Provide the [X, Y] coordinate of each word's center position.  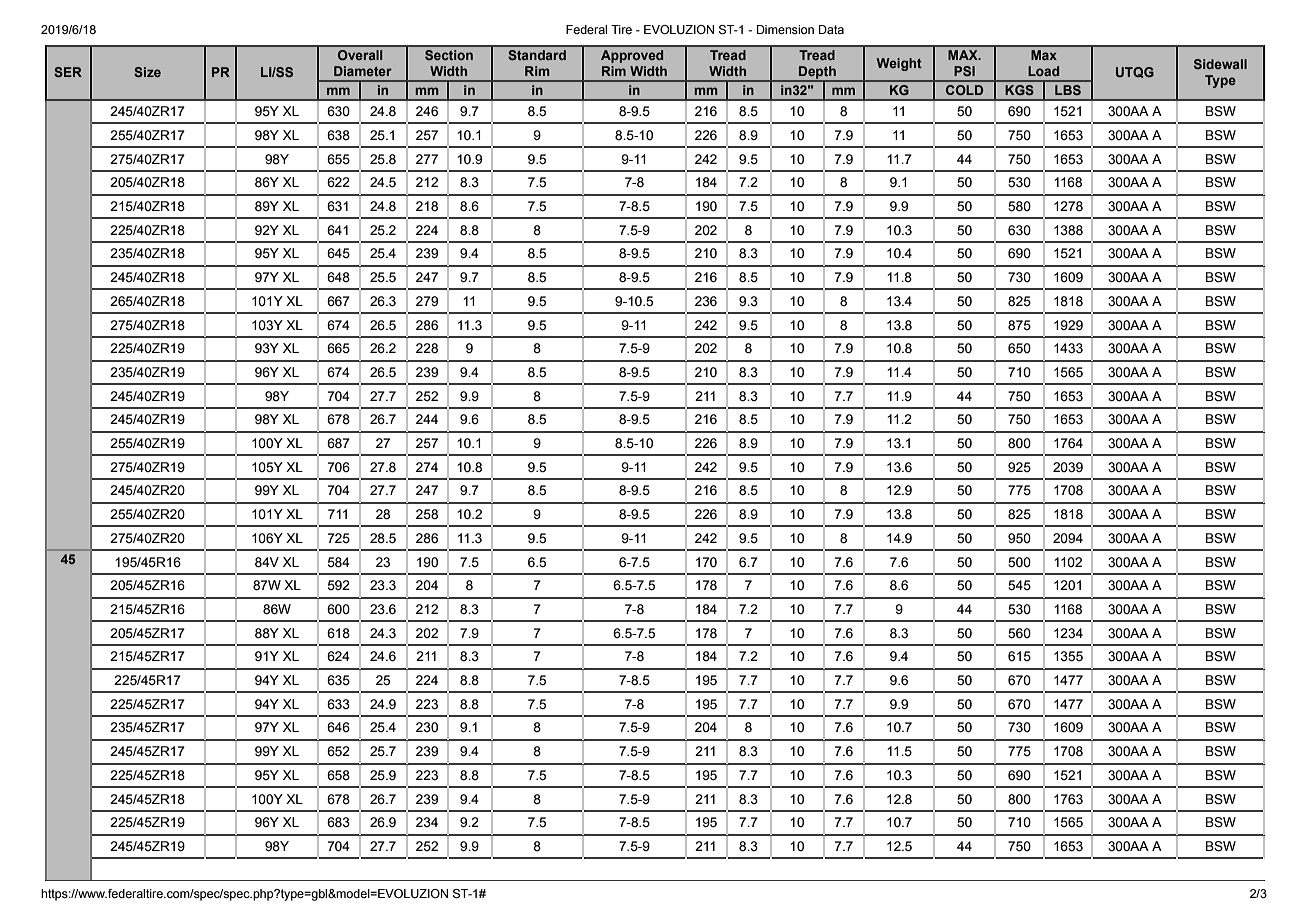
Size [147, 72]
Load [1043, 71]
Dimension [785, 29]
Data [831, 29]
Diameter [363, 71]
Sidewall [1220, 64]
